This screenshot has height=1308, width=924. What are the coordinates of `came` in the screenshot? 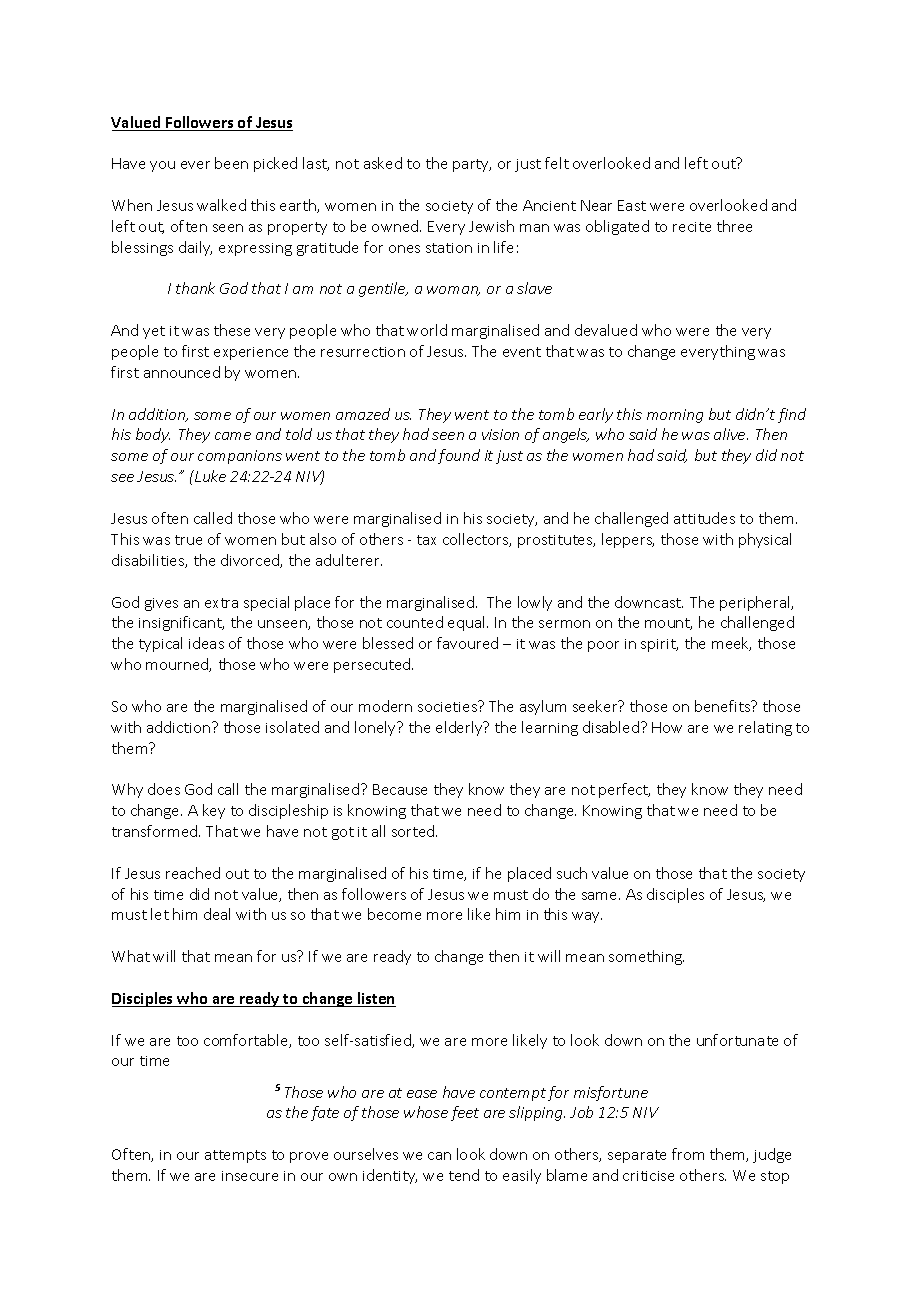 It's located at (233, 436).
